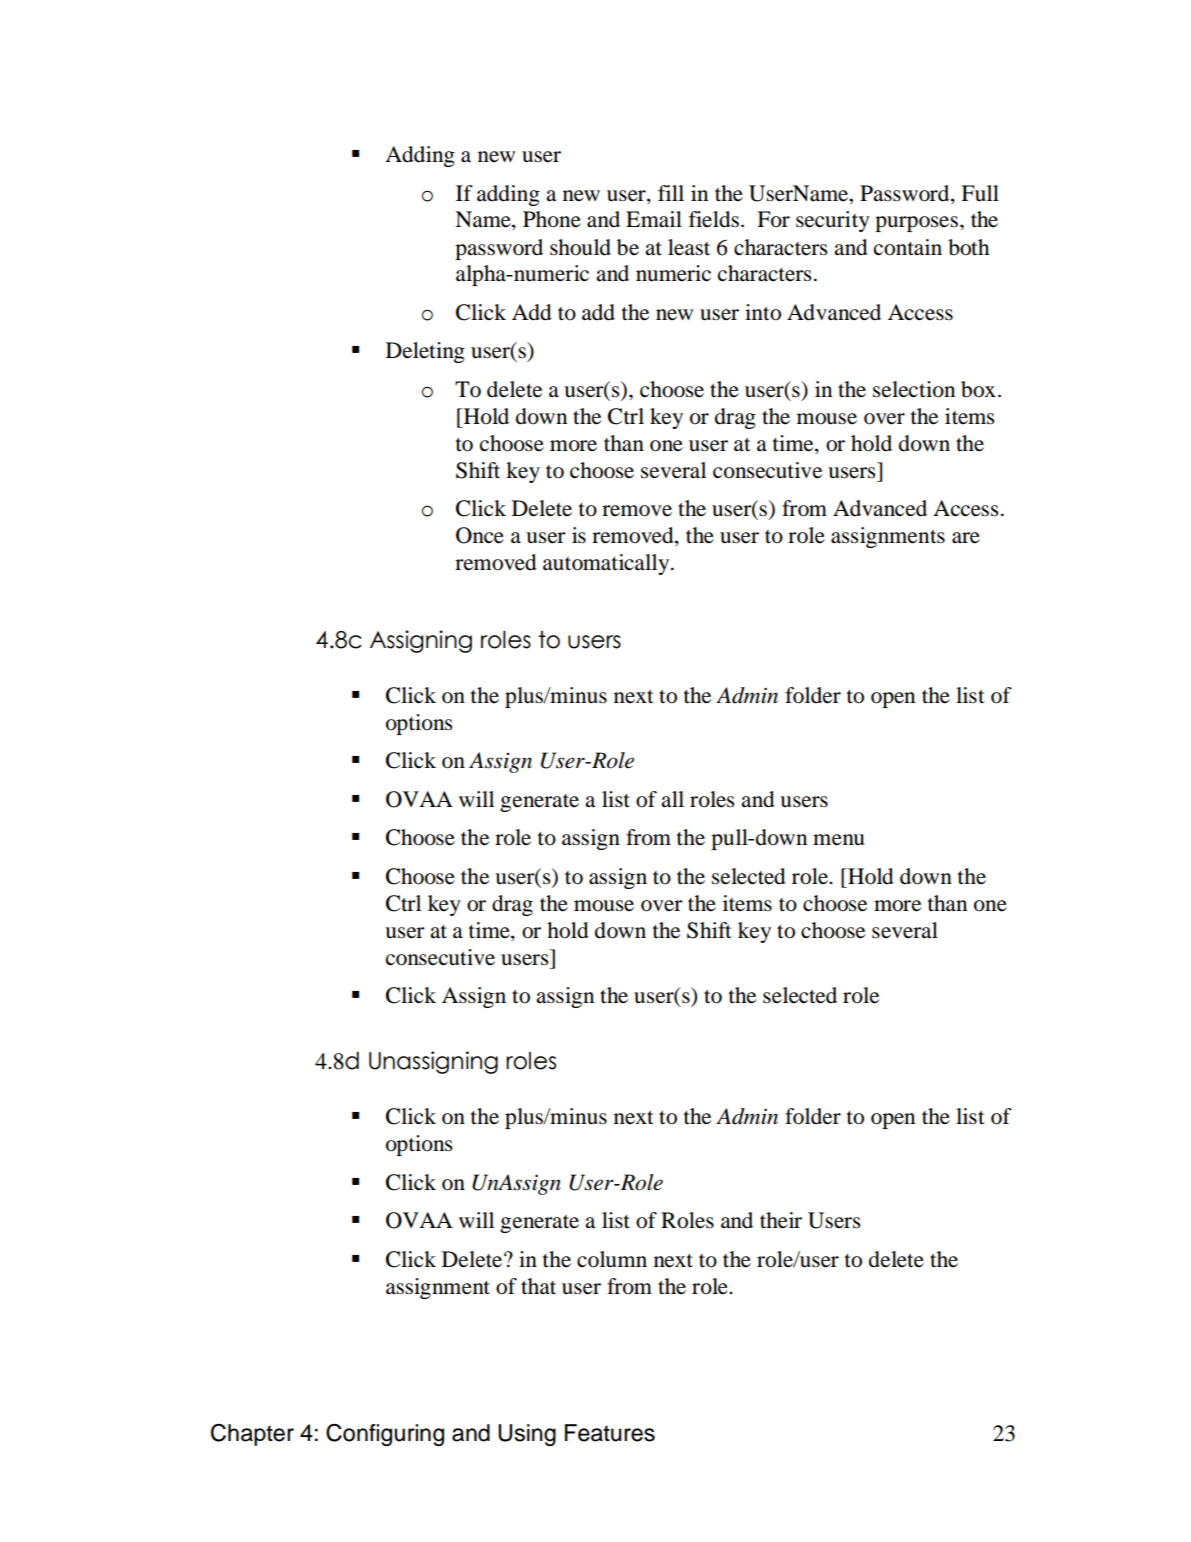 The height and width of the document is (1542, 1191). I want to click on automatically, so click(607, 564).
